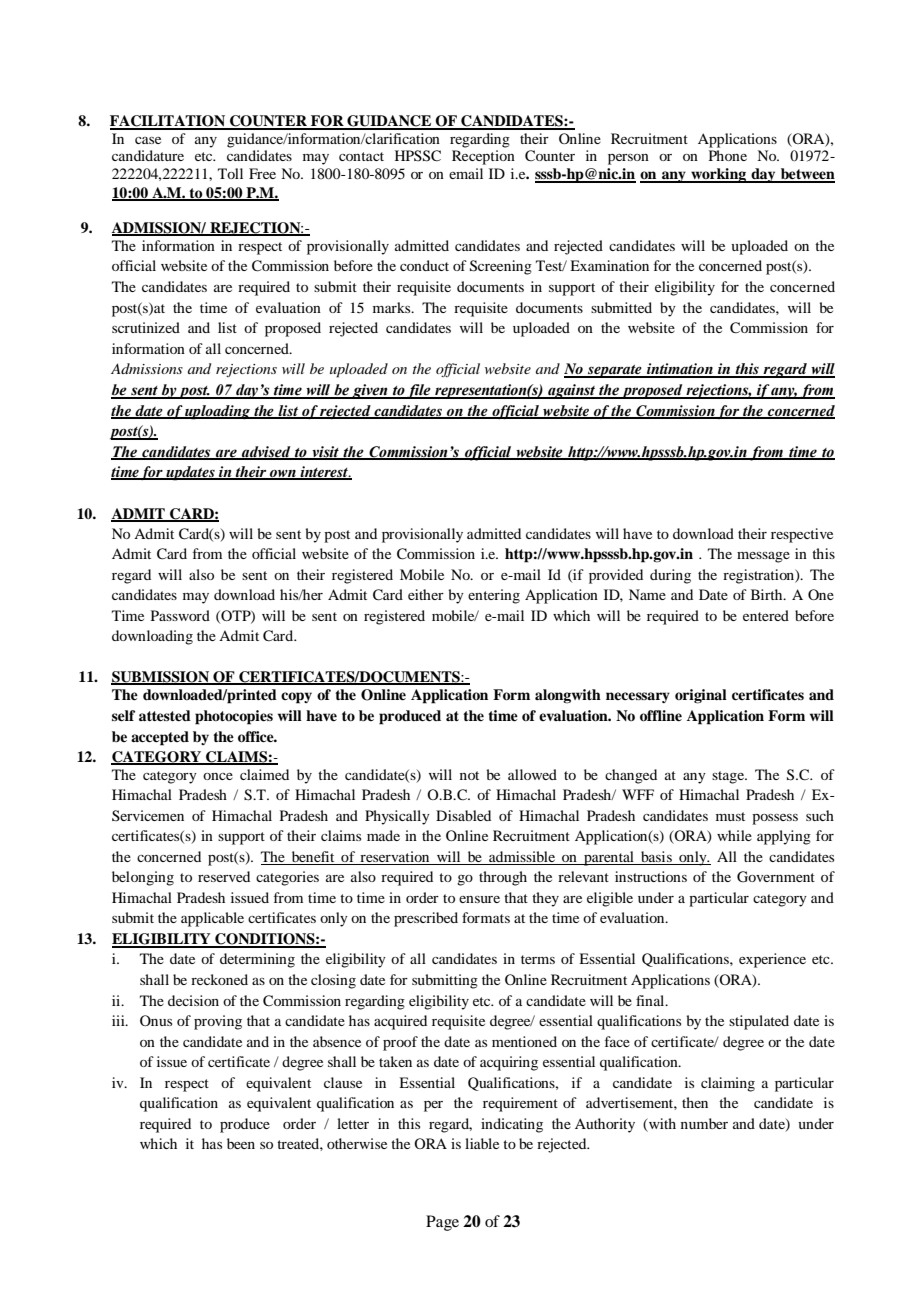  What do you see at coordinates (241, 1143) in the image?
I see `been` at bounding box center [241, 1143].
